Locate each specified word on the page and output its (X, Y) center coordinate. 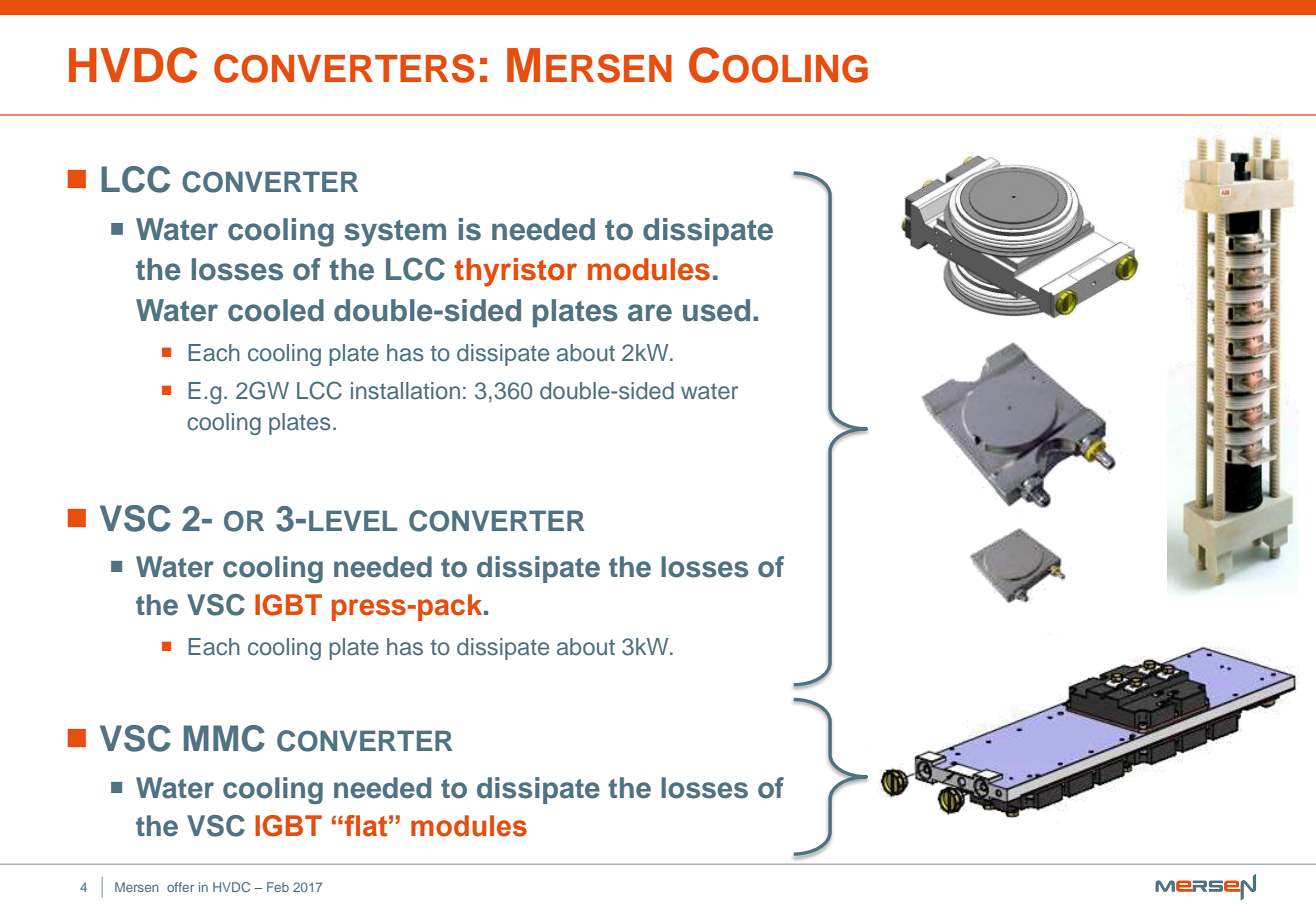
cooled (276, 310)
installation (405, 391)
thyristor (515, 272)
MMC (224, 738)
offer (180, 887)
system (395, 233)
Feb (278, 887)
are (650, 313)
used (716, 310)
